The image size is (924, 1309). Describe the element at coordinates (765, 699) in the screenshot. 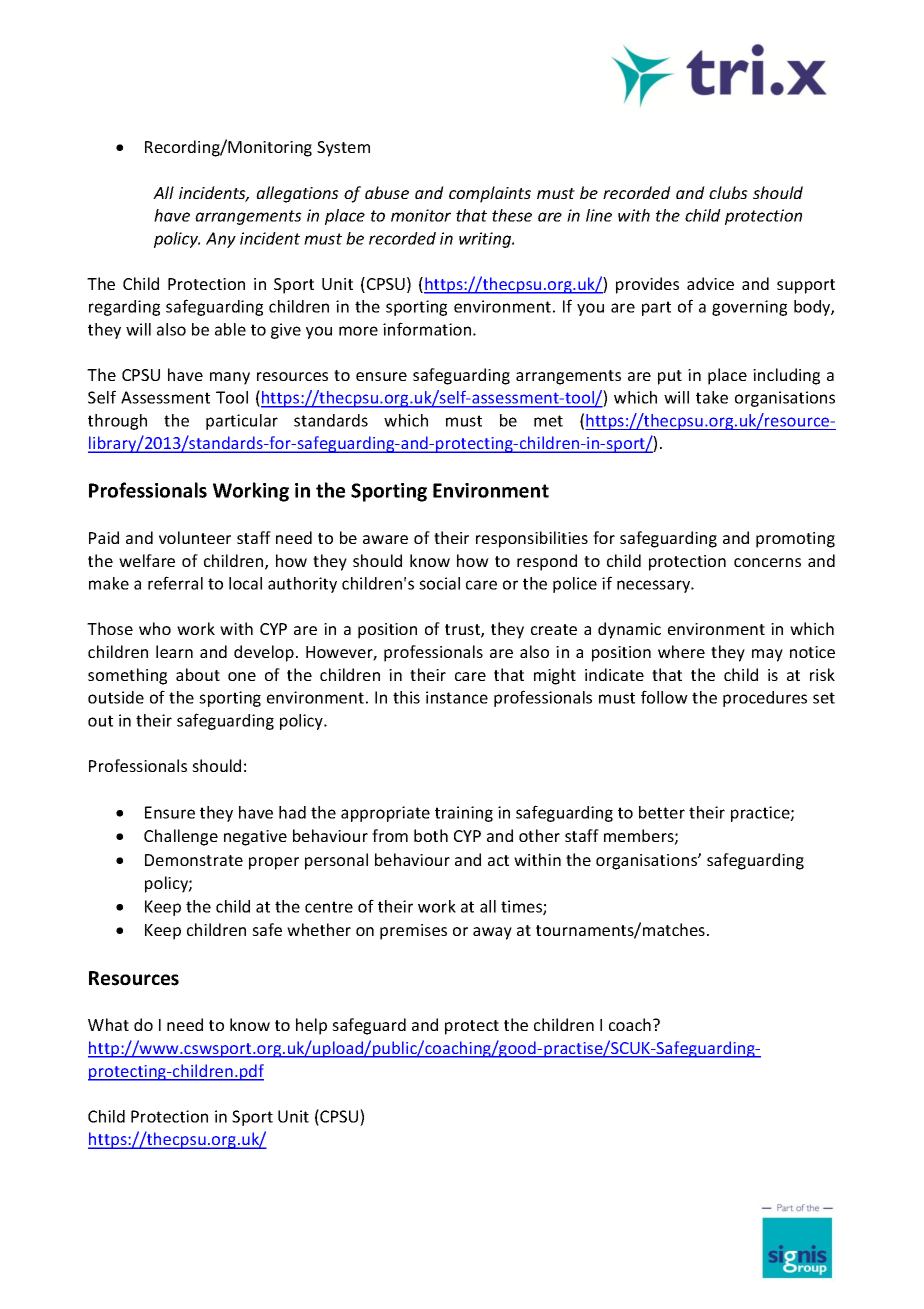

I see `procedures` at that location.
